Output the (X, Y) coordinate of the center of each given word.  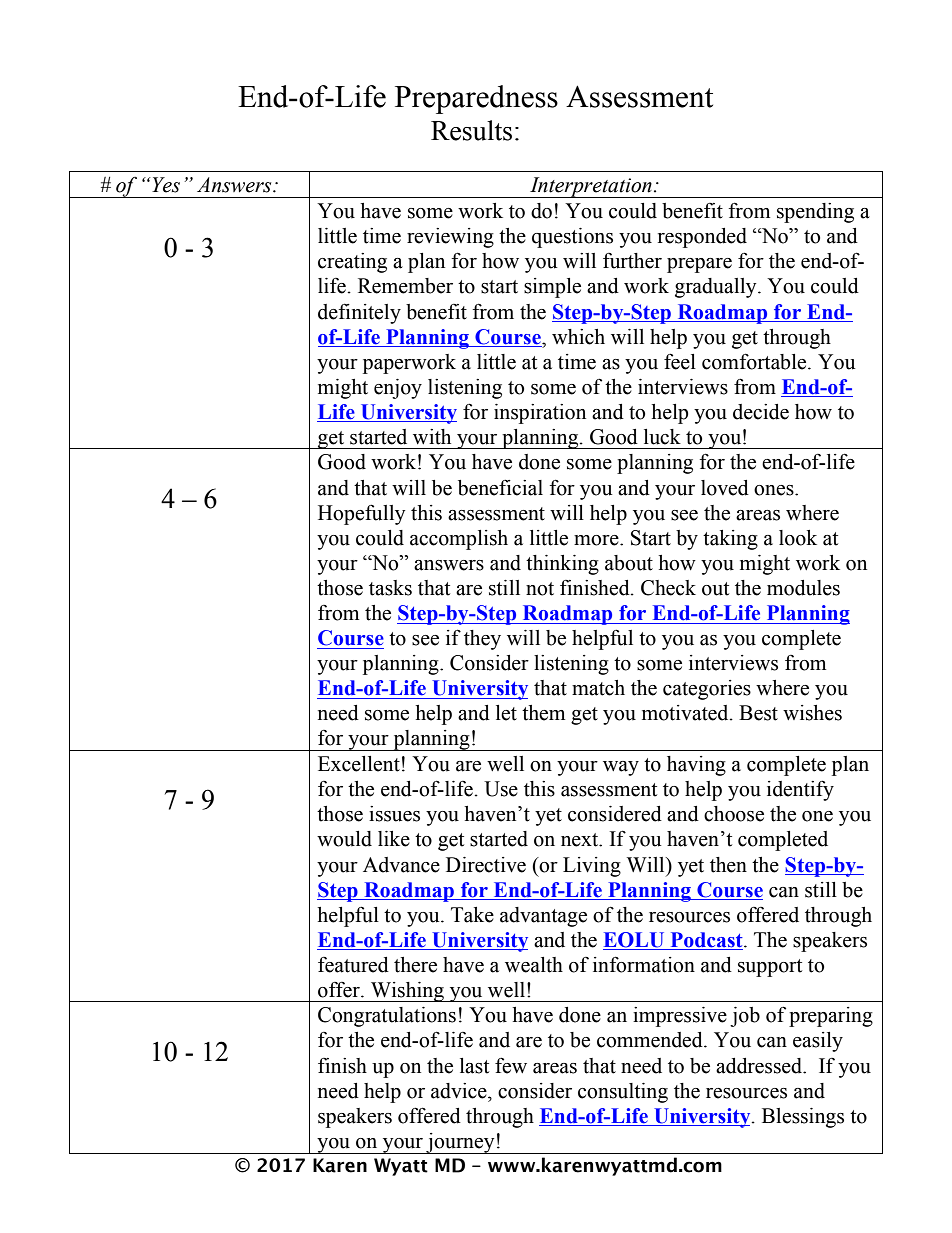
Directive (486, 865)
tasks (390, 588)
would (344, 839)
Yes (165, 185)
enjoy (398, 389)
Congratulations (387, 1017)
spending (815, 213)
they (482, 640)
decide (761, 412)
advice (460, 1091)
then (728, 865)
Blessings (803, 1118)
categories (707, 690)
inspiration (540, 414)
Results (471, 130)
